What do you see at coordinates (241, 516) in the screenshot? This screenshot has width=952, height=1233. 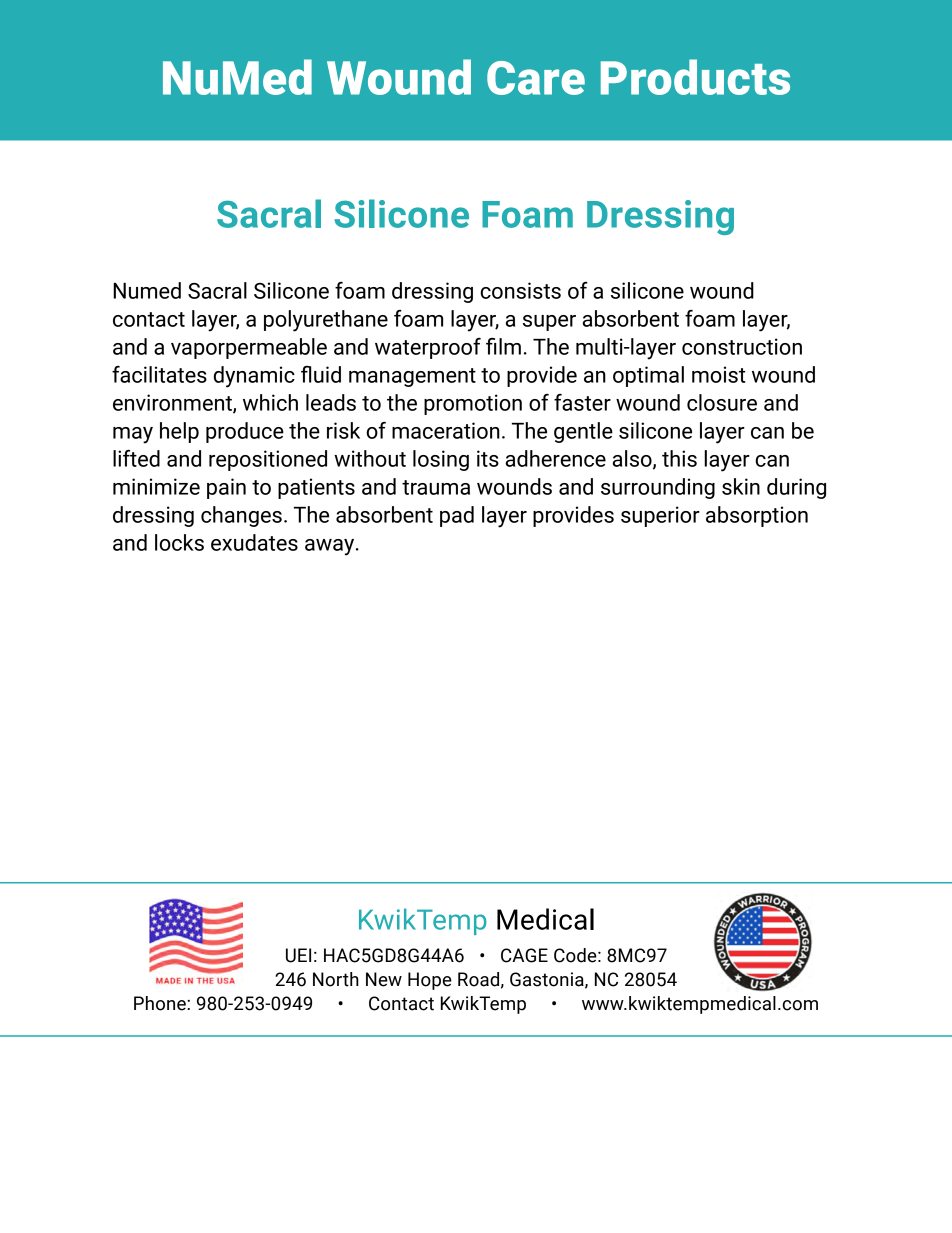 I see `changes` at bounding box center [241, 516].
